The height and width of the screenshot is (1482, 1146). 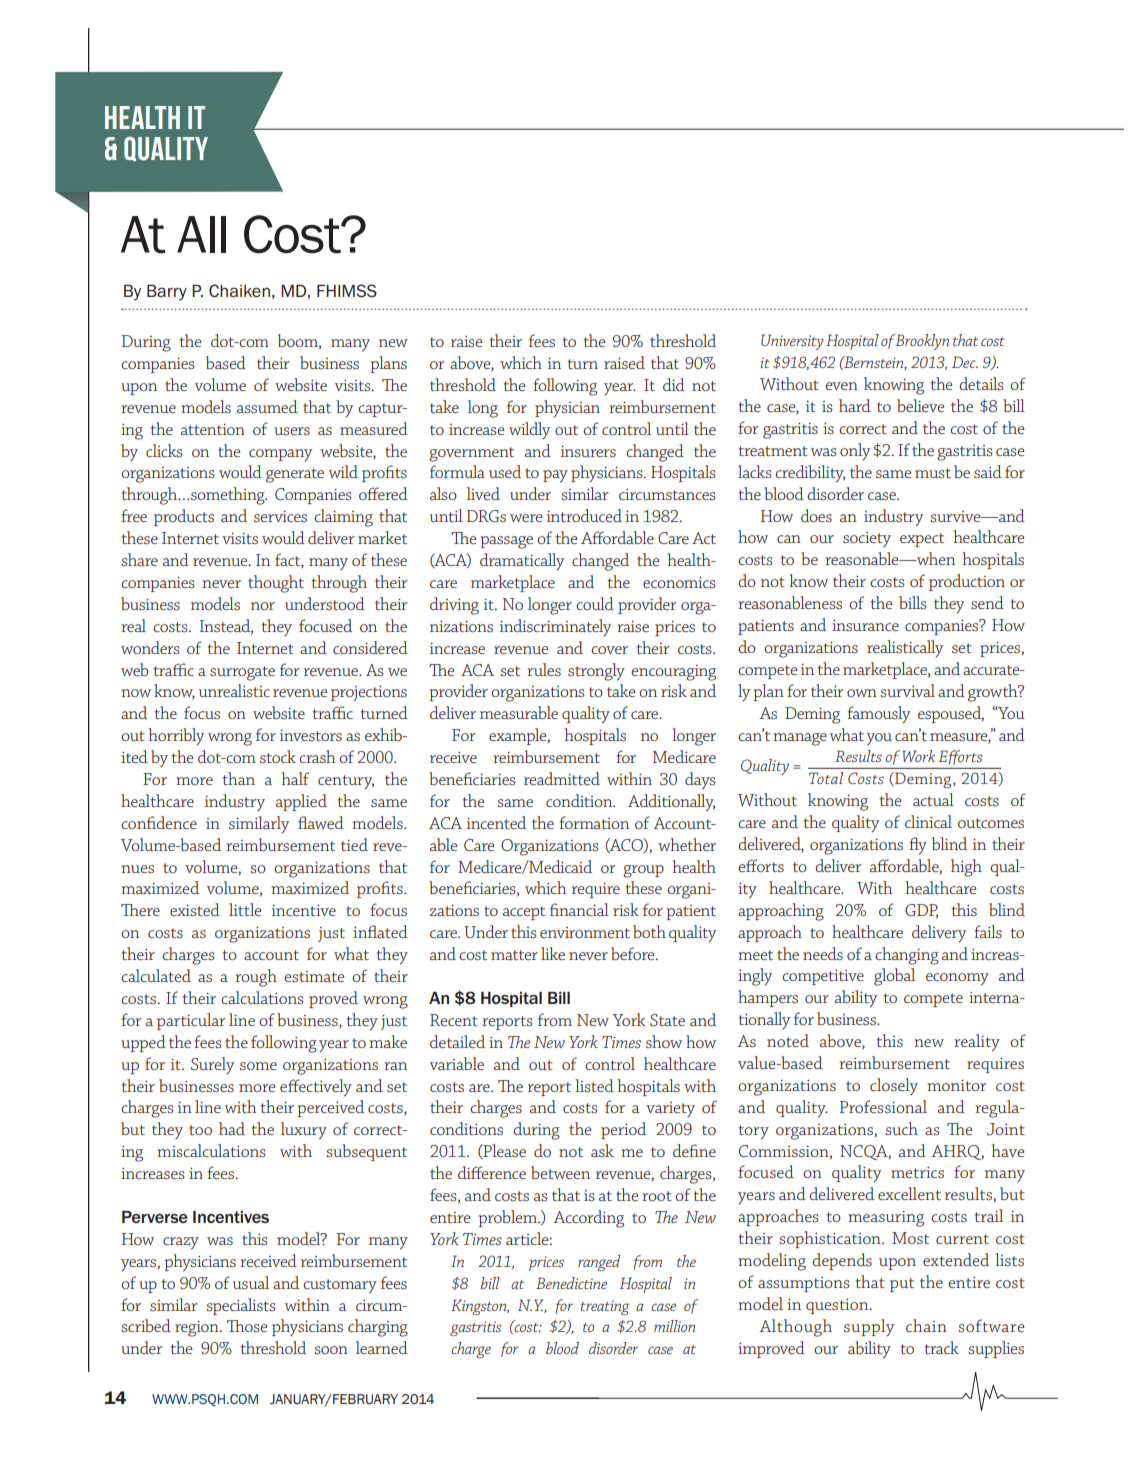 What do you see at coordinates (894, 1086) in the screenshot?
I see `closely` at bounding box center [894, 1086].
